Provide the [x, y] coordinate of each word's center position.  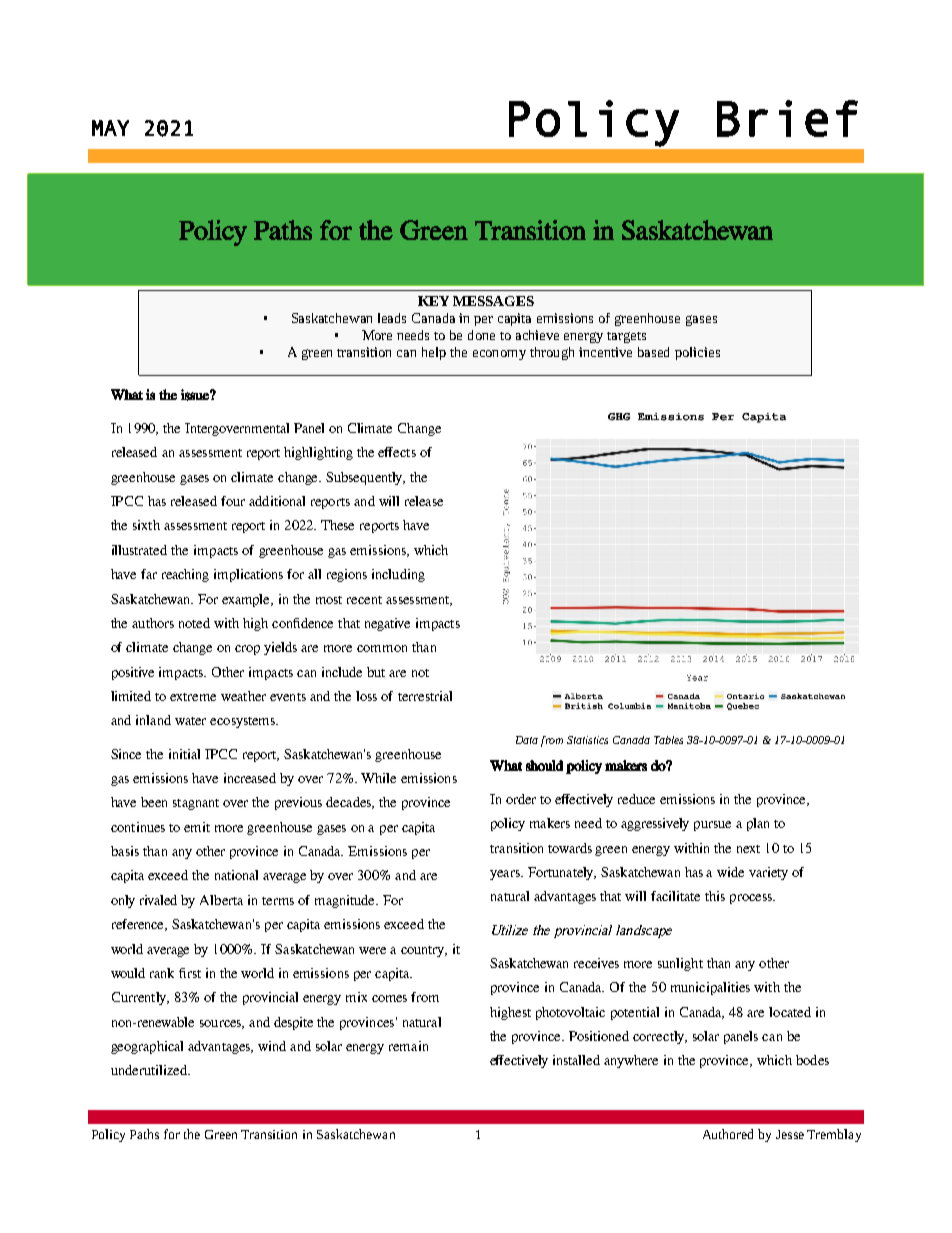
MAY [110, 128]
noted [194, 623]
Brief [787, 118]
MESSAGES [493, 301]
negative [387, 624]
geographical [147, 1047]
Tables [668, 740]
